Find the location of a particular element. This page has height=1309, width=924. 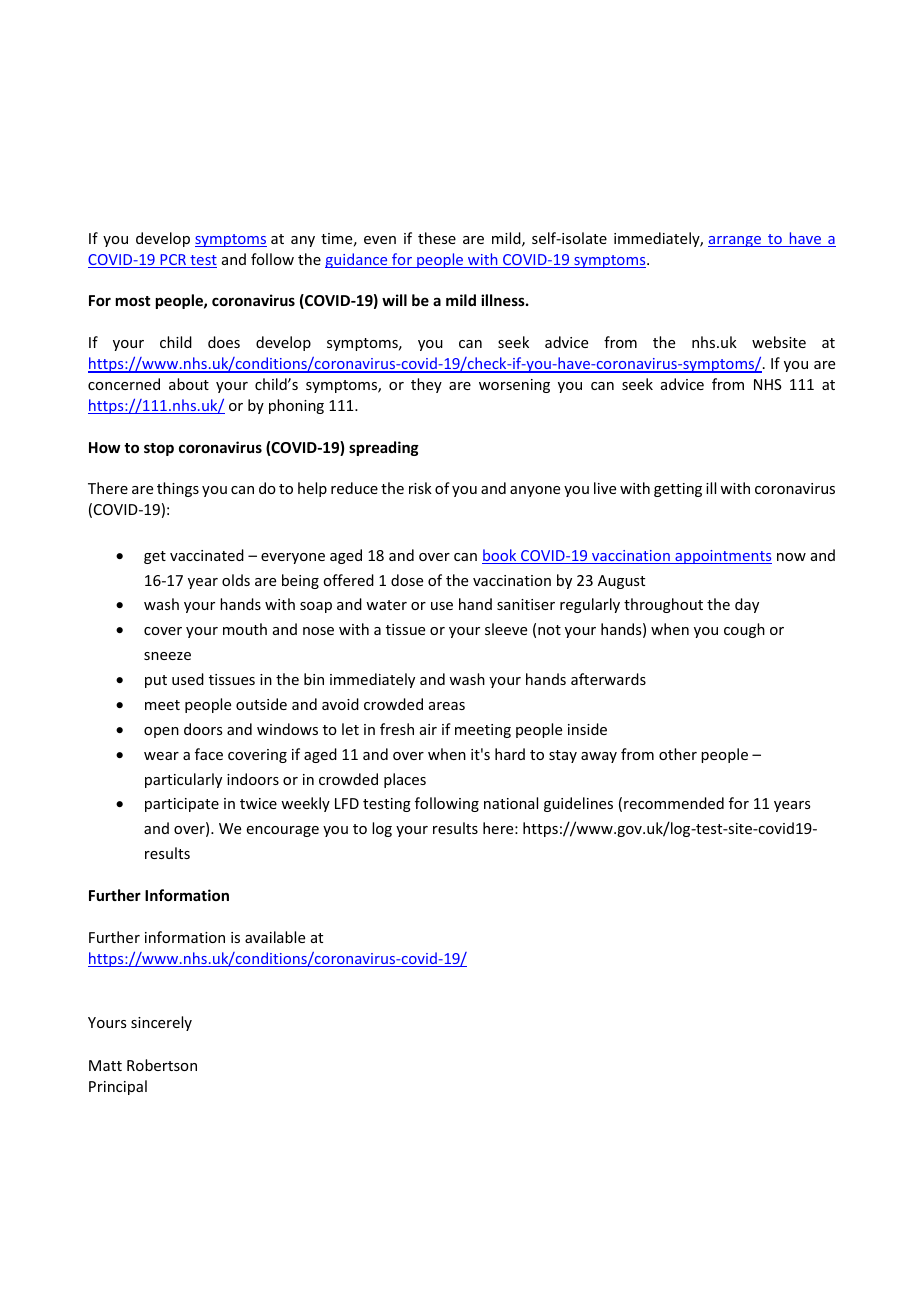

areas is located at coordinates (447, 706).
